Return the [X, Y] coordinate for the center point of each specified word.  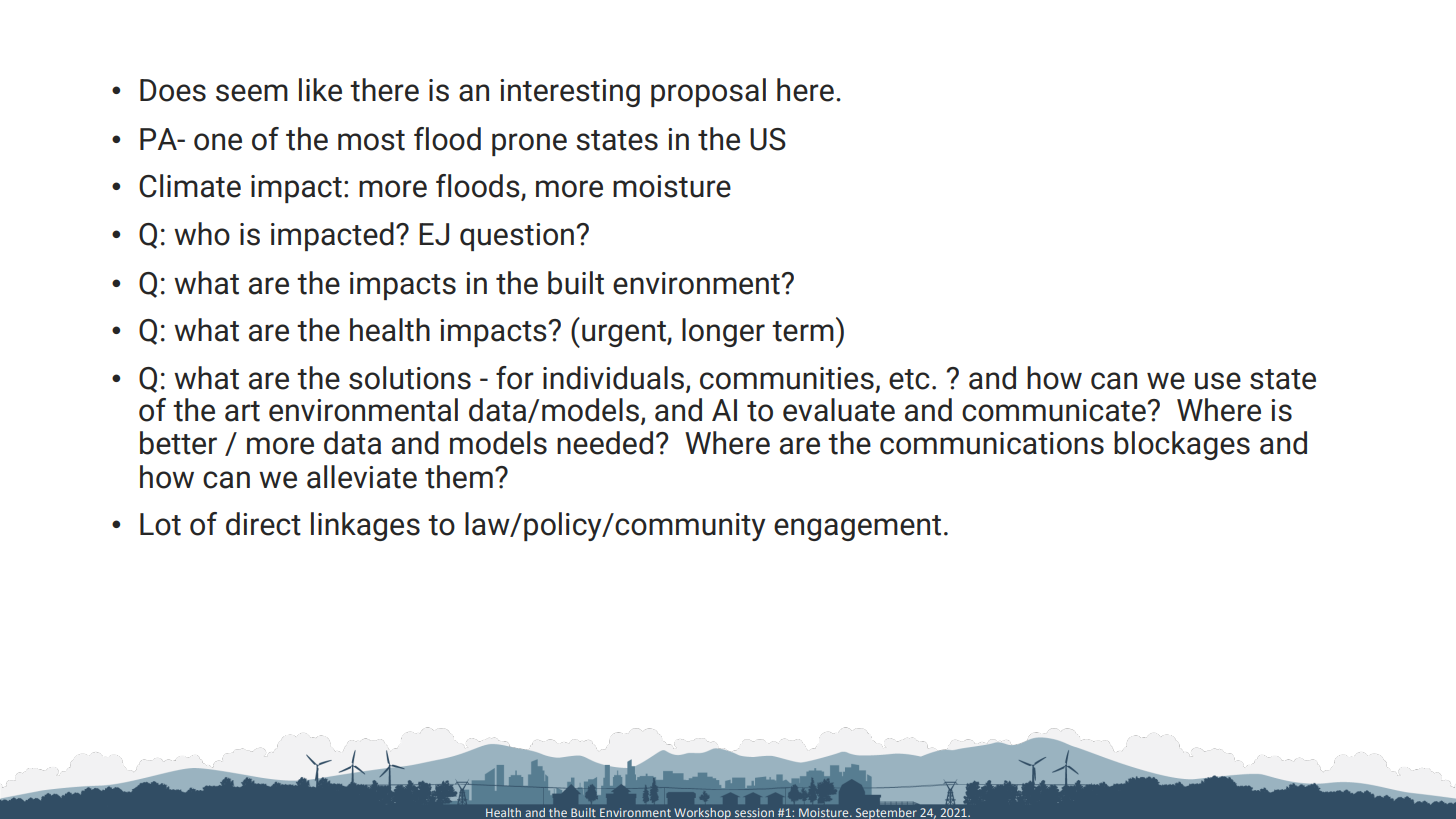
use [1218, 381]
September [886, 813]
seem [252, 93]
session [754, 812]
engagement [857, 528]
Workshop [702, 813]
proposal [708, 92]
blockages [1182, 445]
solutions [410, 378]
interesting [570, 93]
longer [723, 332]
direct [263, 524]
